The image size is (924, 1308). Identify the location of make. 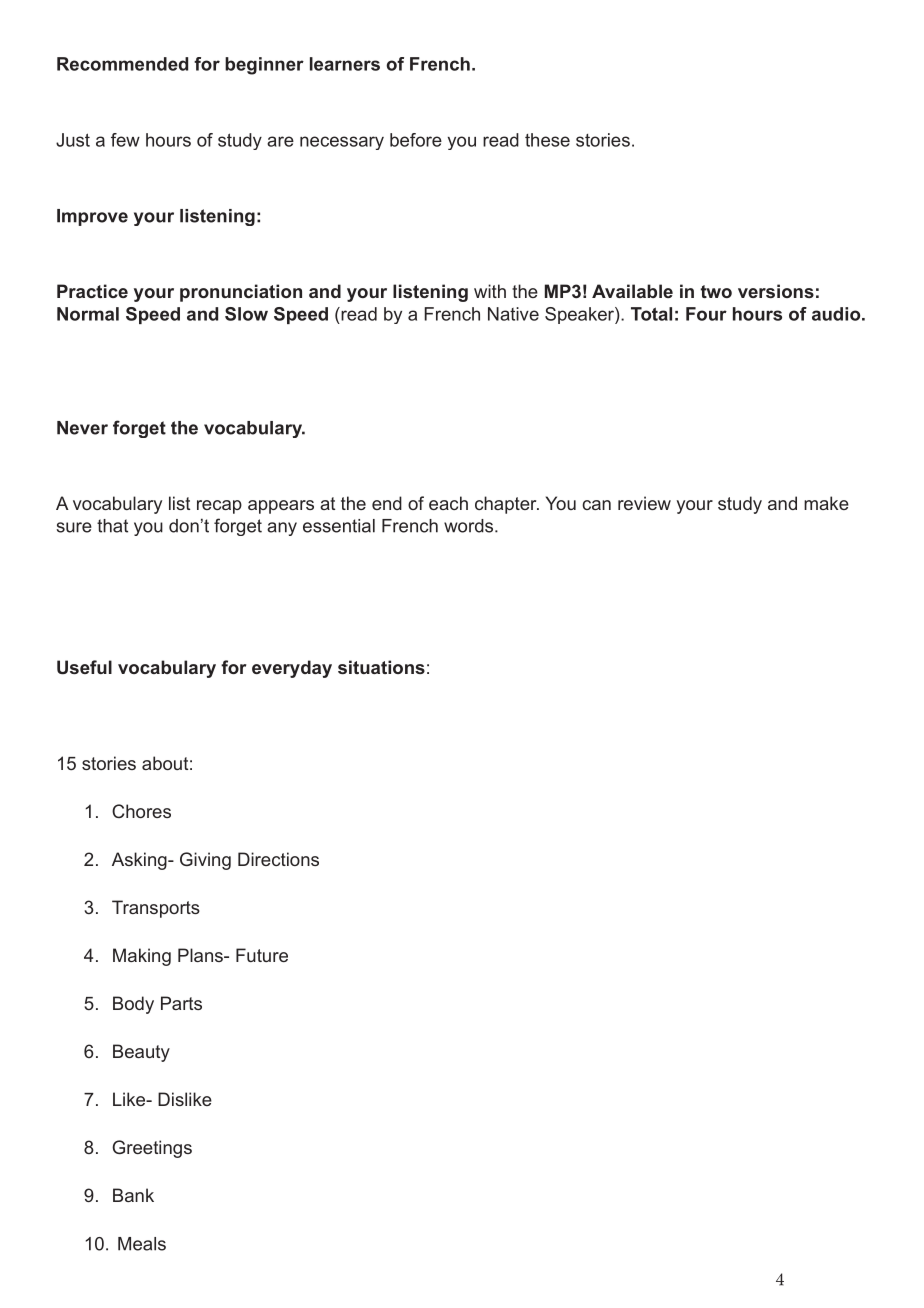
(826, 503).
